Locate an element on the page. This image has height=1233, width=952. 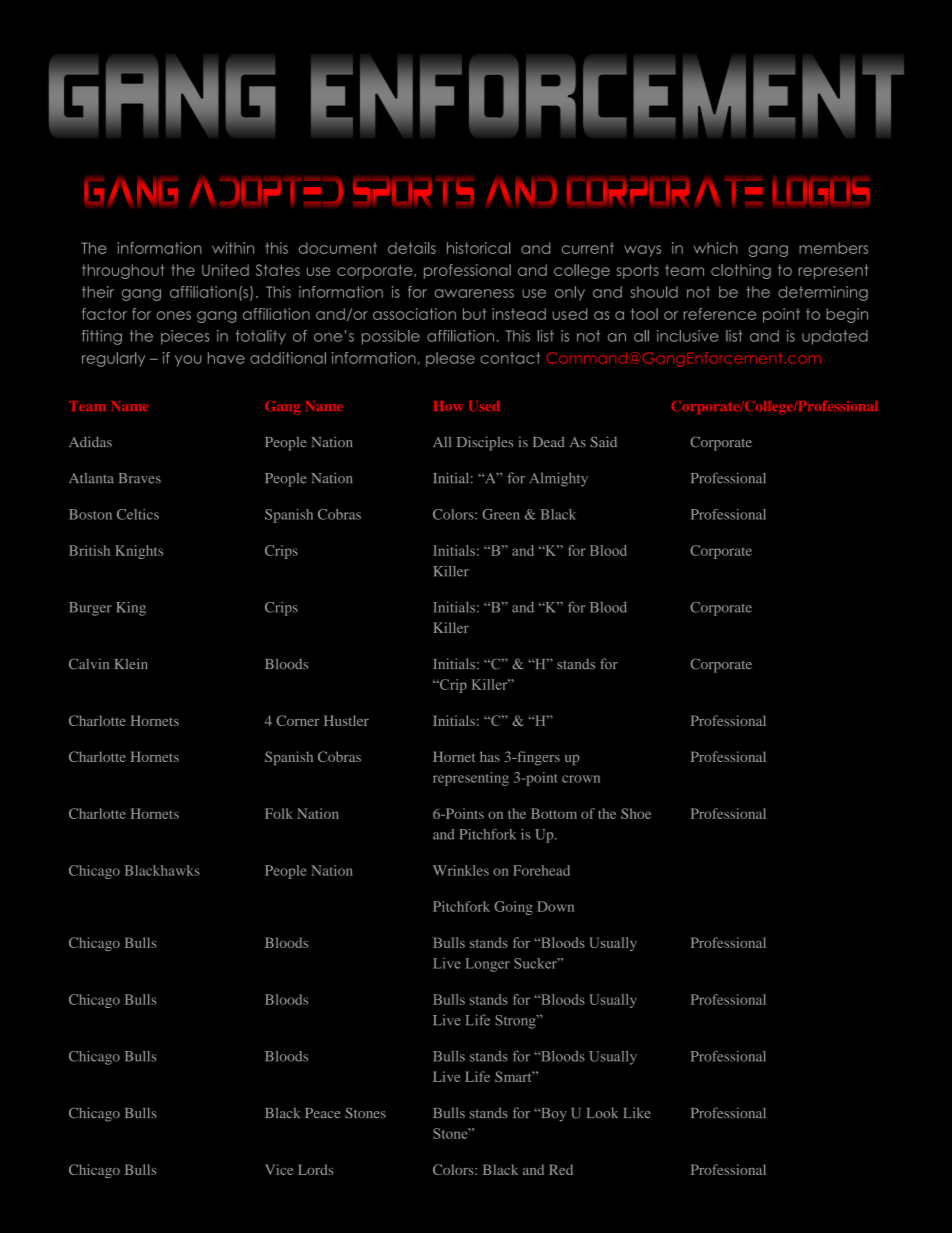
Braves is located at coordinates (140, 478).
